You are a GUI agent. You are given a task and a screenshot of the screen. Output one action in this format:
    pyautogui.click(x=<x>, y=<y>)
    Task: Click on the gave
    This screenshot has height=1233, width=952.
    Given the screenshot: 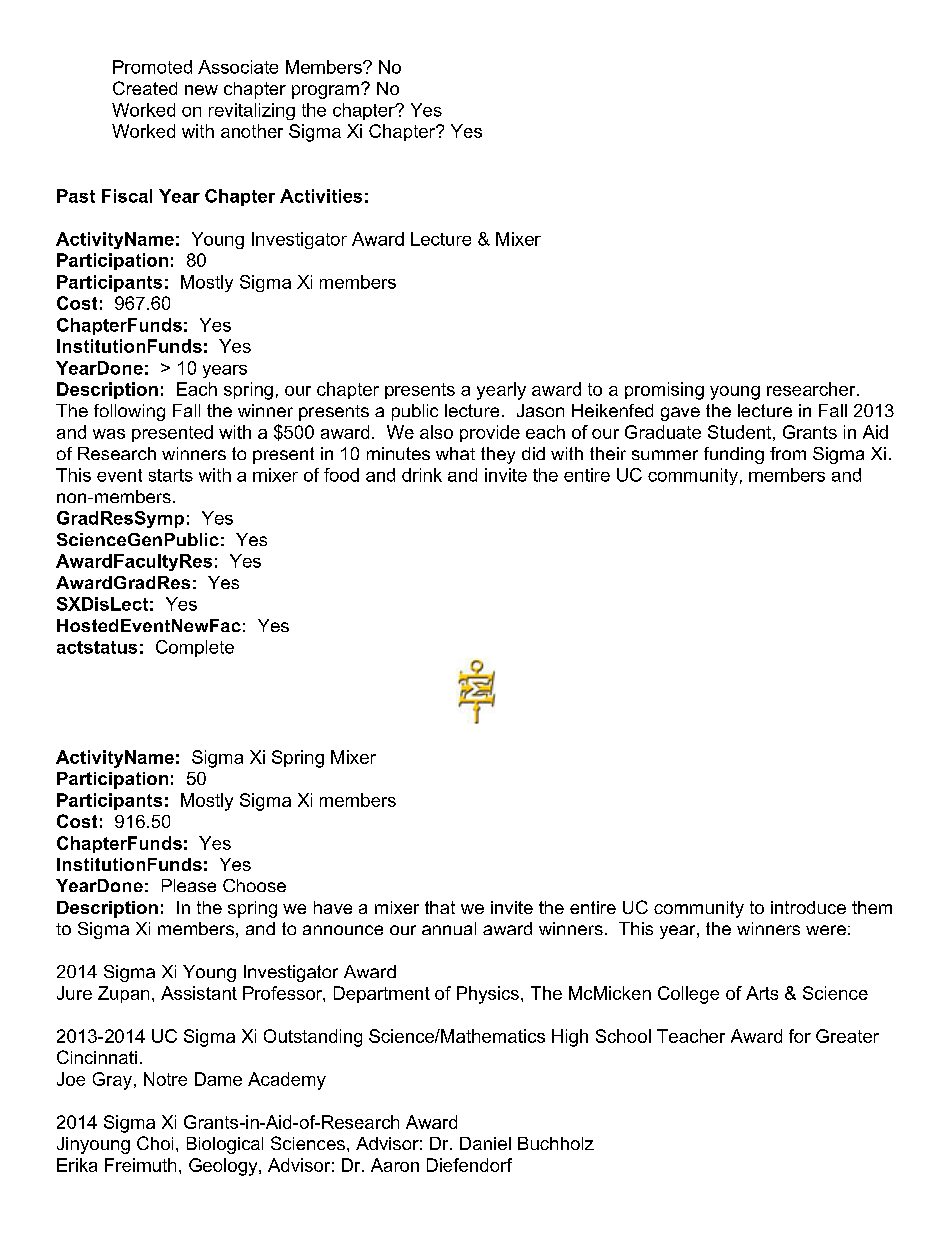 What is the action you would take?
    pyautogui.click(x=680, y=414)
